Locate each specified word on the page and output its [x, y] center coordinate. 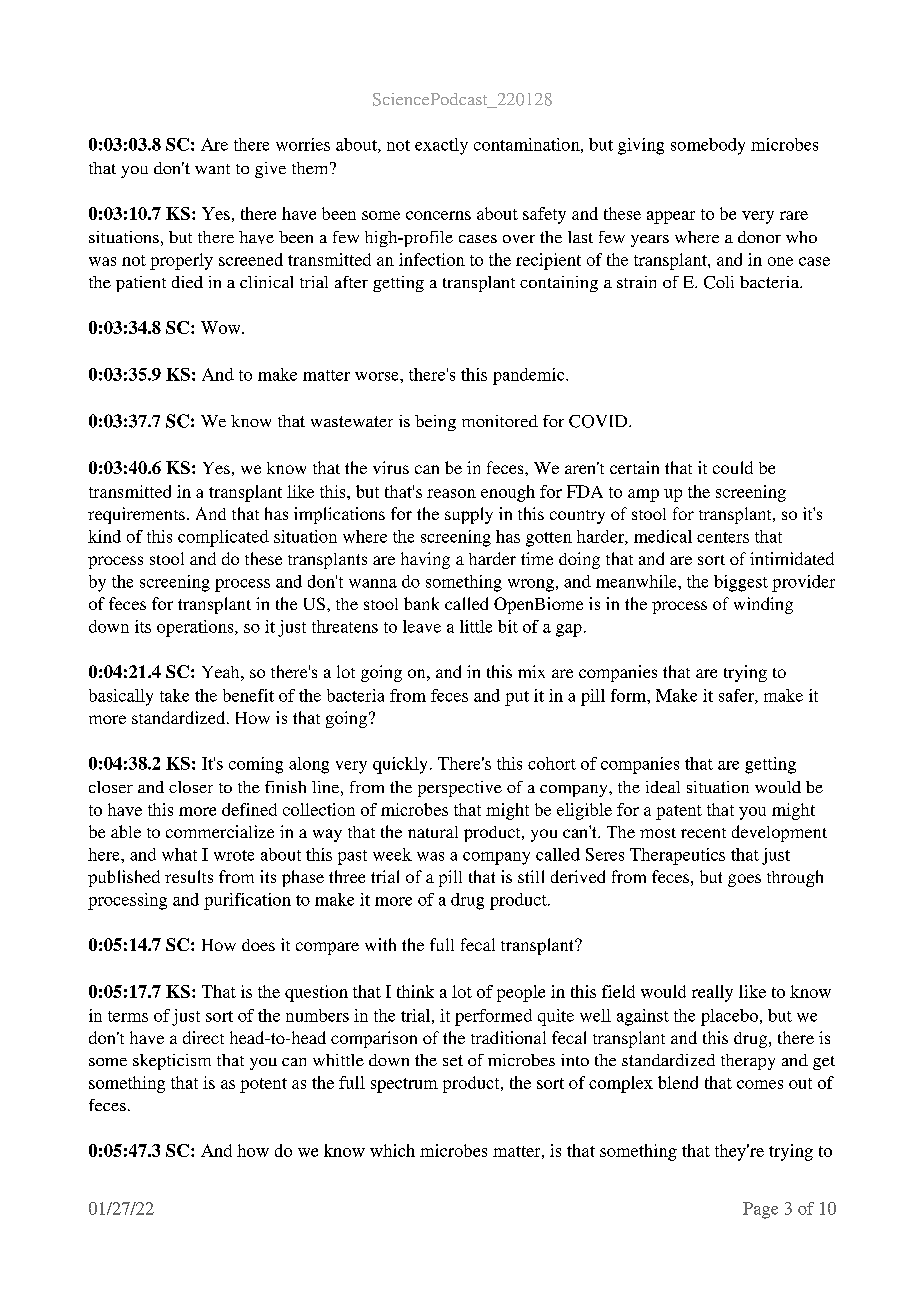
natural [433, 832]
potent [263, 1085]
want [212, 169]
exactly [441, 146]
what [179, 854]
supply [469, 515]
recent [703, 833]
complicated [223, 538]
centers [723, 537]
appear [671, 217]
